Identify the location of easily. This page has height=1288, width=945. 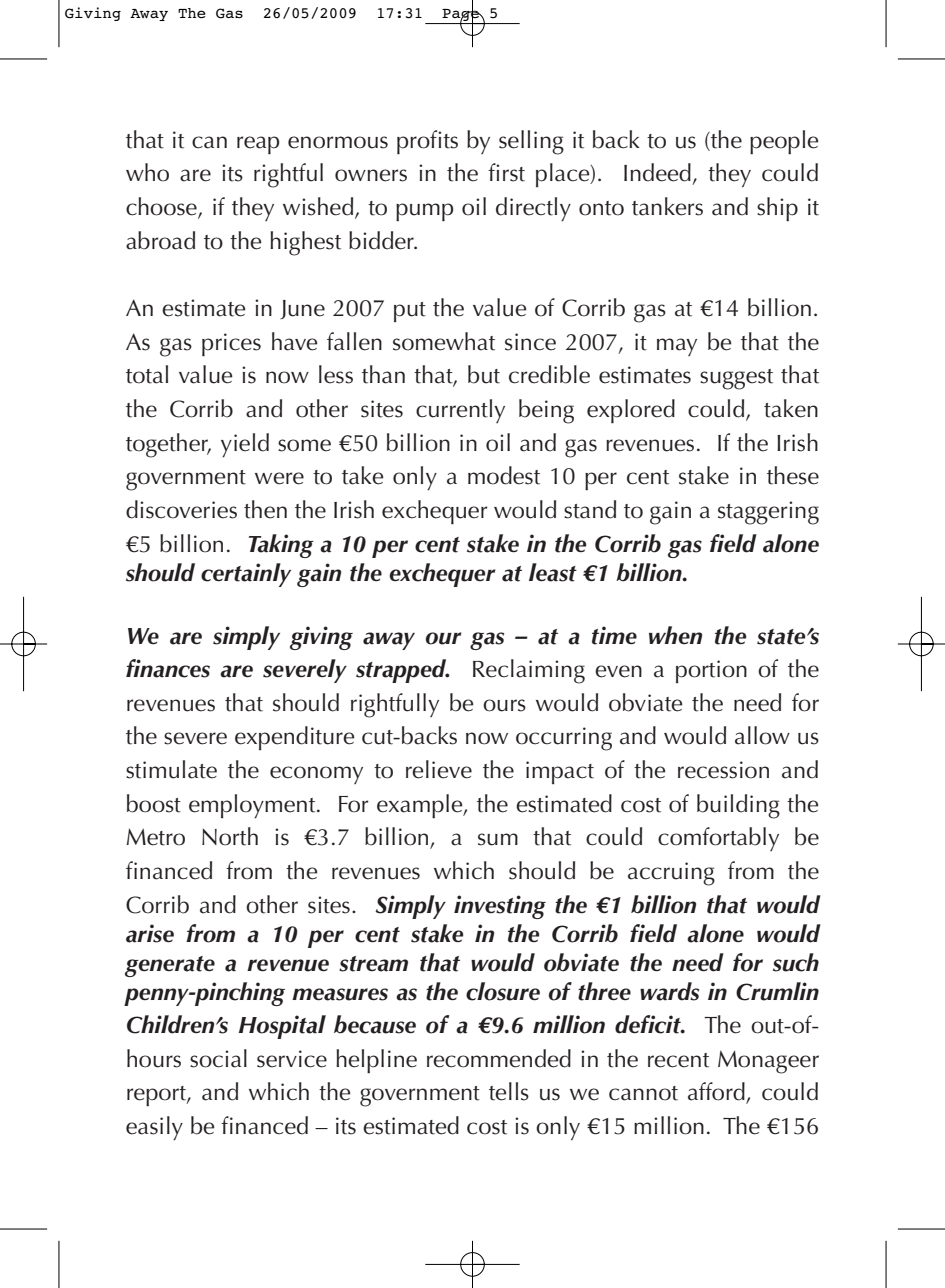
(154, 1128).
